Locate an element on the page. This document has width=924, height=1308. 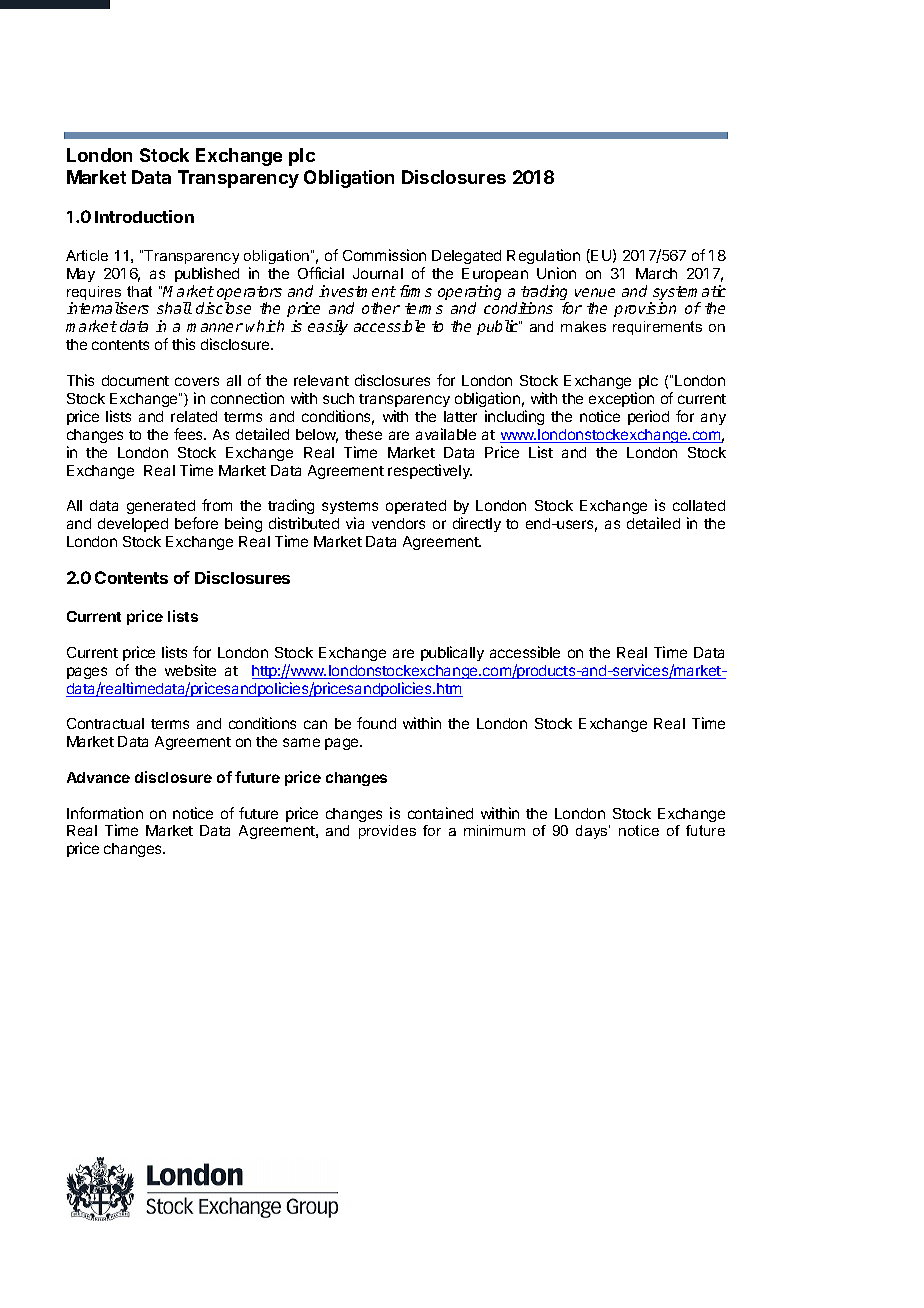
provides is located at coordinates (387, 832).
